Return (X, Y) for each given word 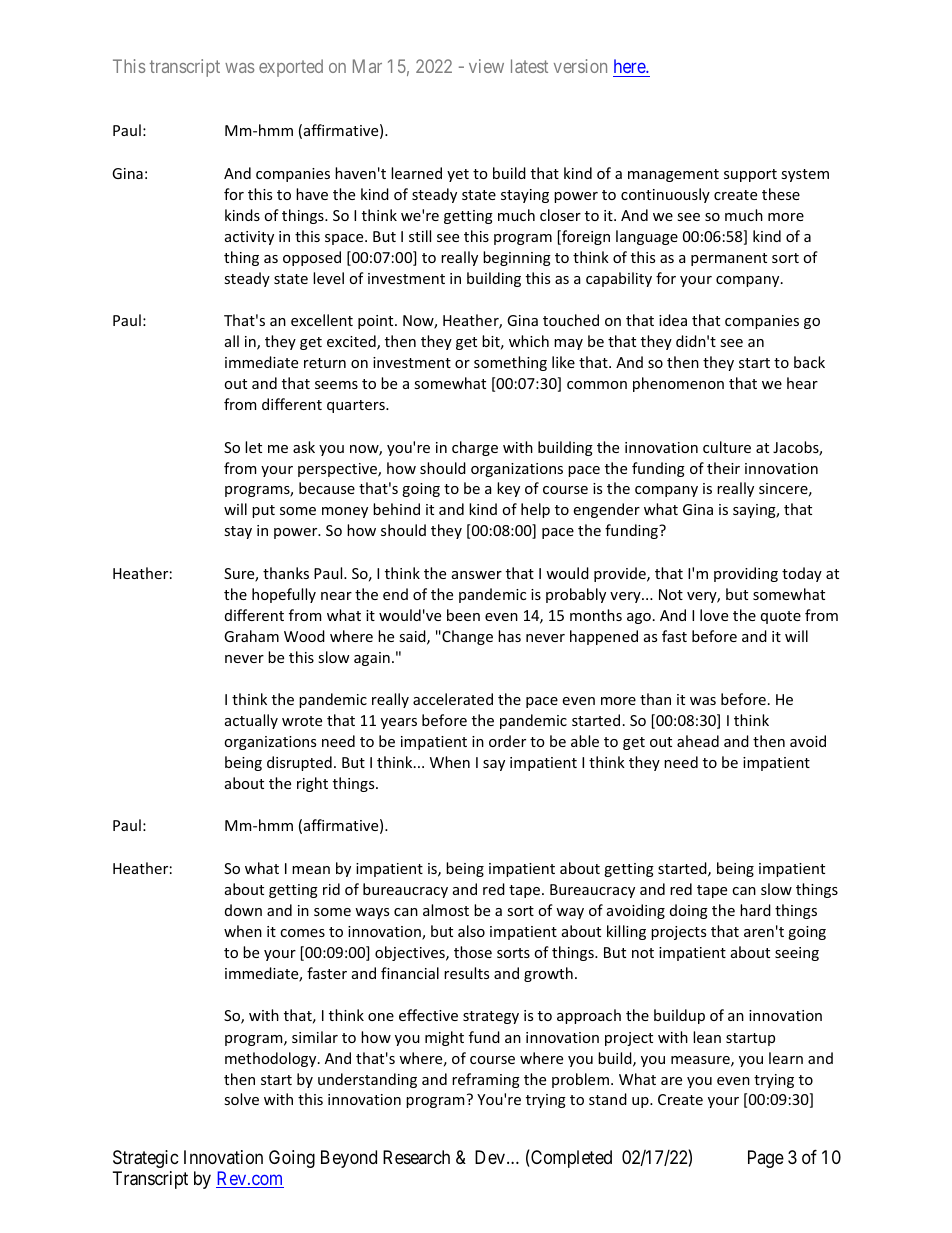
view (486, 66)
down (243, 910)
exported (291, 68)
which (529, 341)
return (325, 363)
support (750, 175)
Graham (251, 636)
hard (755, 910)
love (714, 615)
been (463, 615)
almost (446, 910)
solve (241, 1099)
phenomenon (678, 384)
